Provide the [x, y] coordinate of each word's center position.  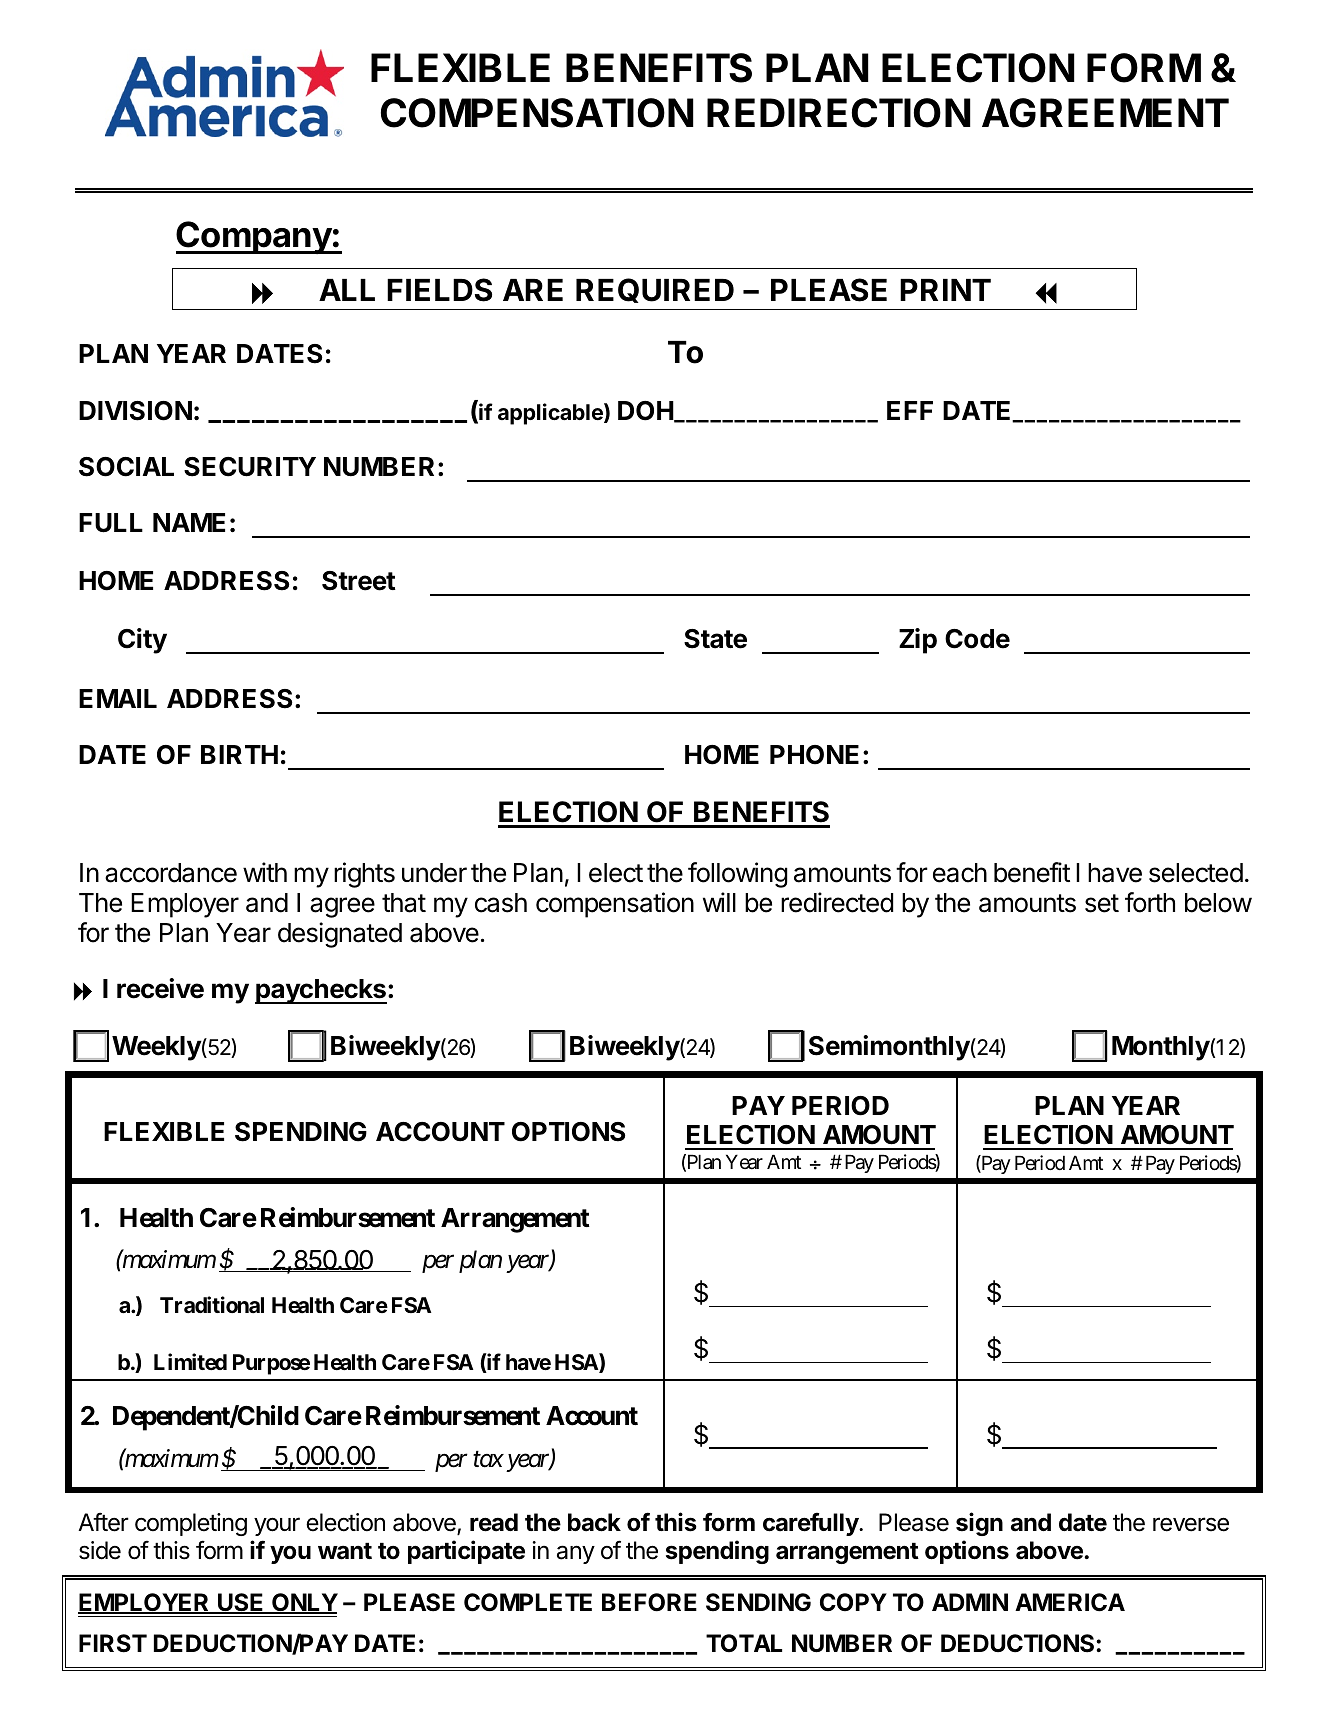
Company [254, 237]
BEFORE [649, 1602]
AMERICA [1070, 1602]
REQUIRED [655, 290]
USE [241, 1603]
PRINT [945, 290]
